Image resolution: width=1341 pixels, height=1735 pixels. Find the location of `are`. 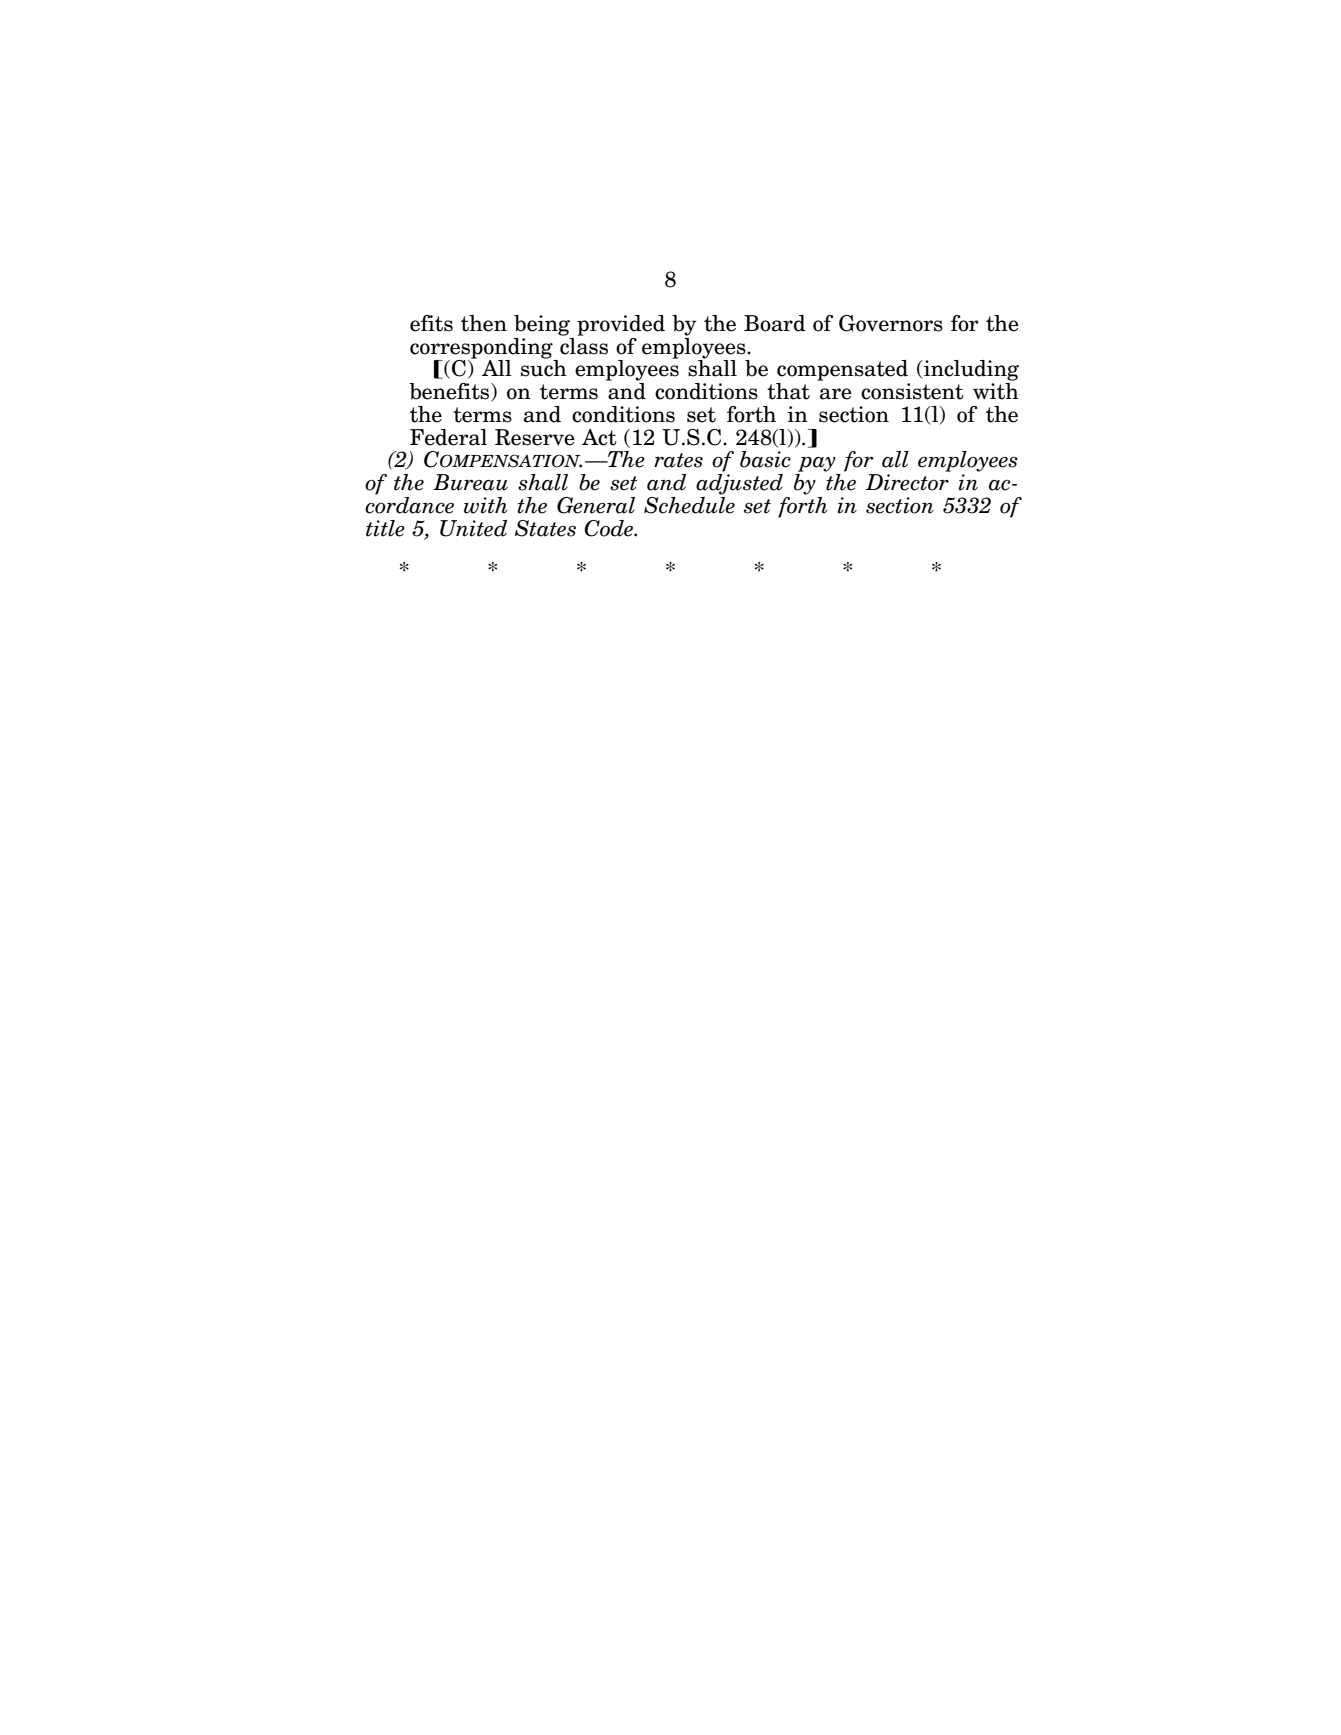

are is located at coordinates (836, 394).
